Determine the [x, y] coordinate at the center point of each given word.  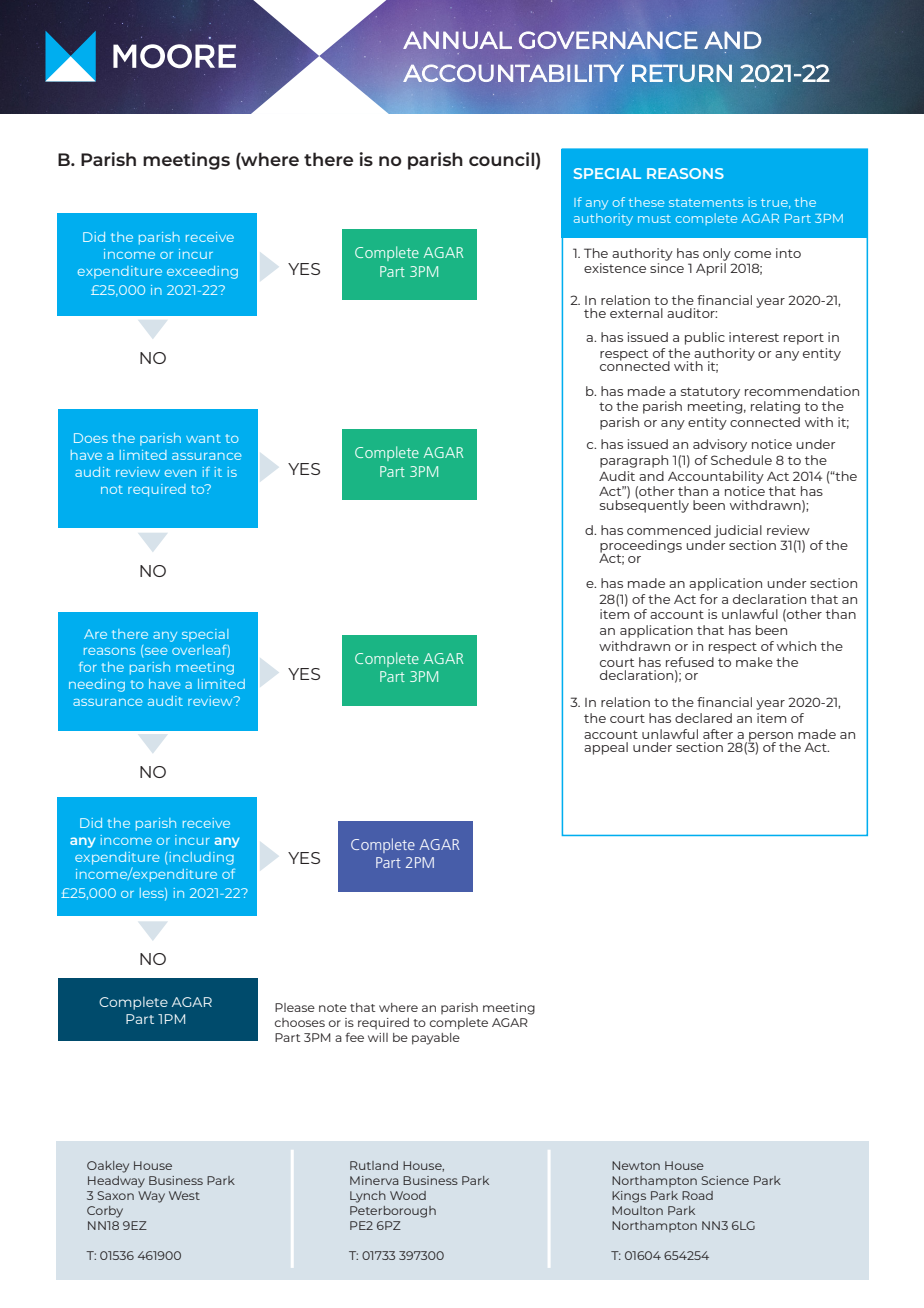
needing [97, 685]
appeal [606, 748]
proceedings [641, 547]
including [201, 858]
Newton [636, 1165]
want [203, 438]
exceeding [202, 272]
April [711, 269]
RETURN [682, 73]
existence [615, 268]
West [184, 1195]
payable [436, 1039]
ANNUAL [457, 40]
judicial [738, 531]
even [180, 473]
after [718, 734]
